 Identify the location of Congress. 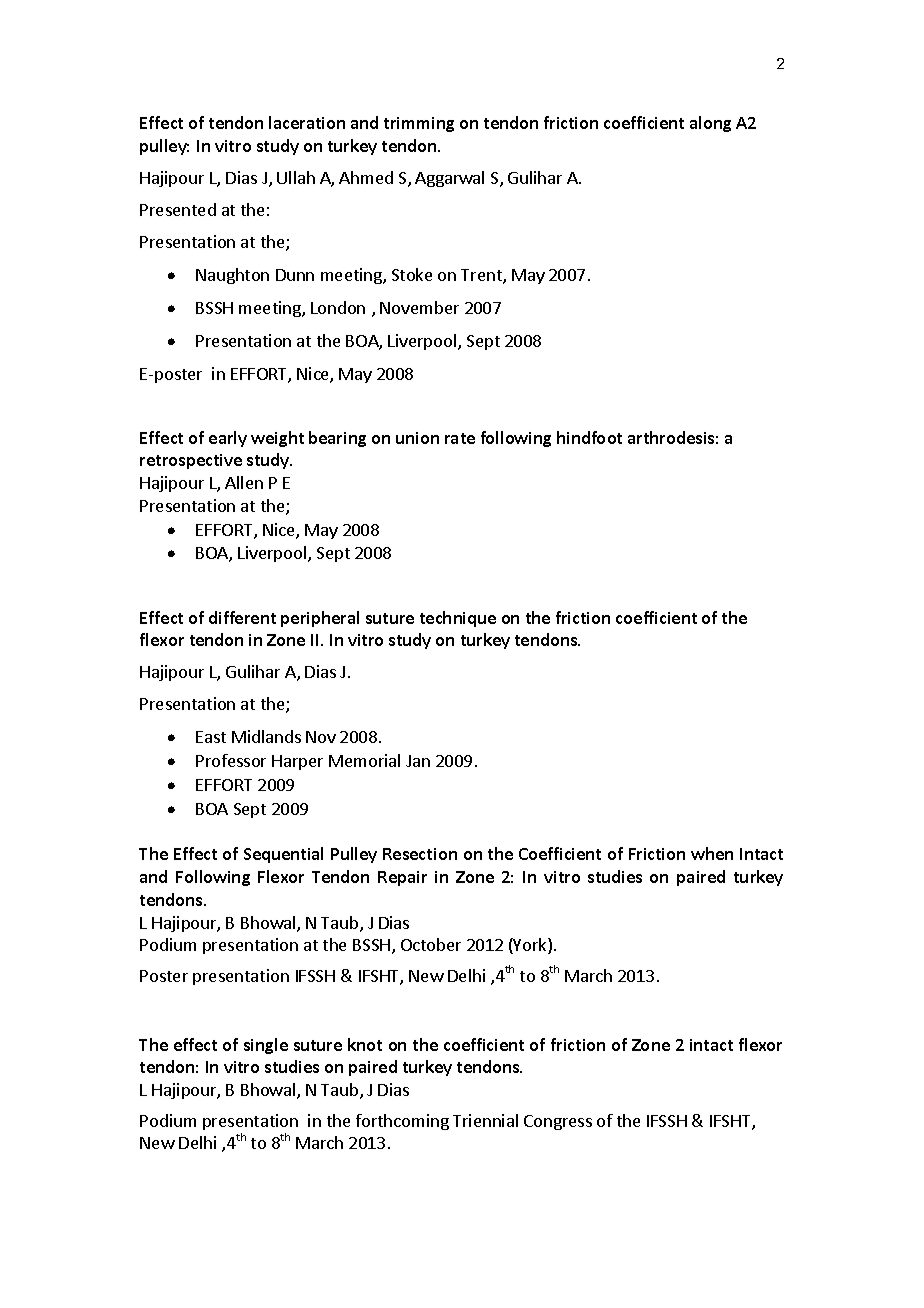
(558, 1122).
